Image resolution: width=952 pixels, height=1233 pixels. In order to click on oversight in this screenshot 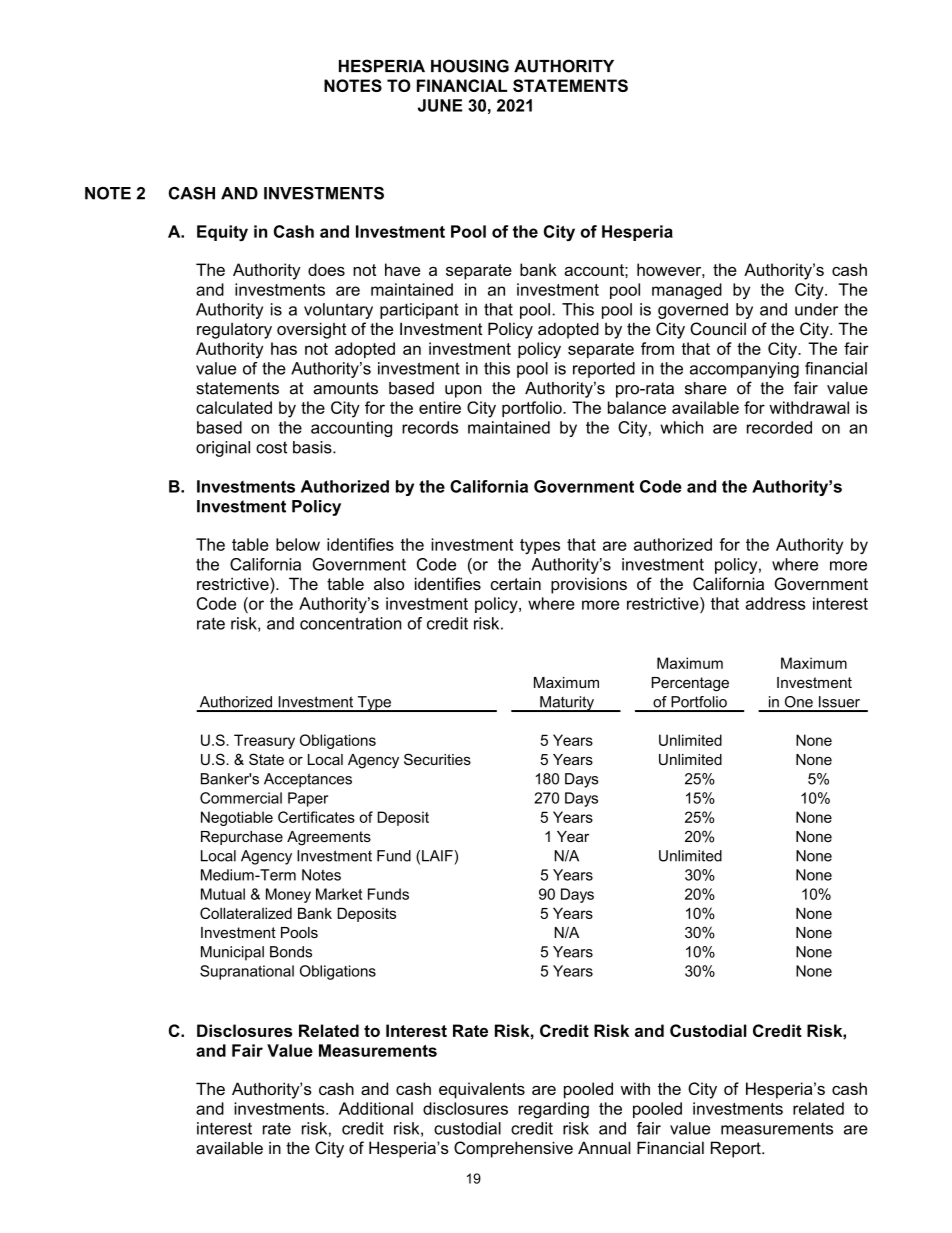, I will do `click(311, 330)`.
